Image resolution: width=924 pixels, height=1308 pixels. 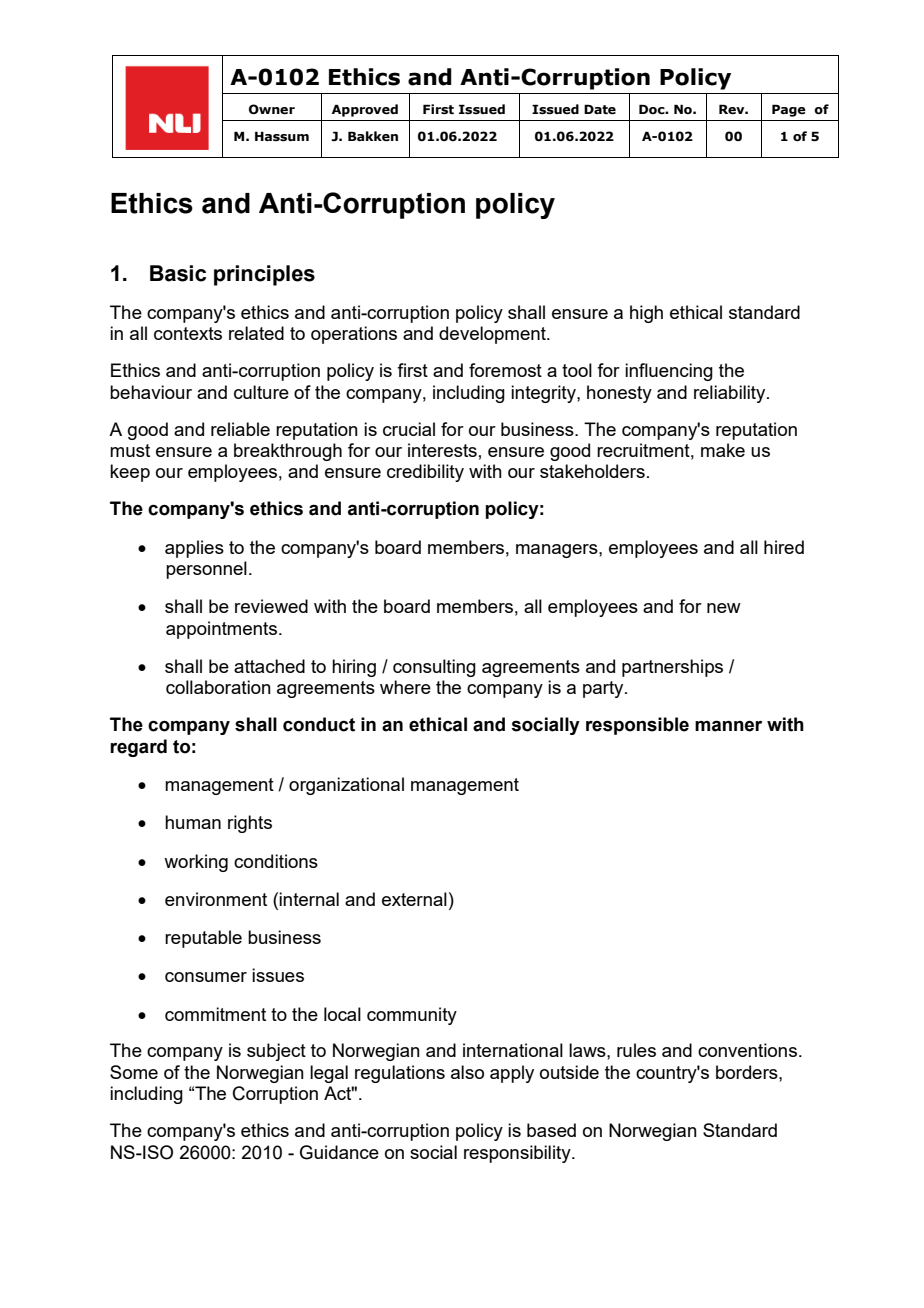 What do you see at coordinates (134, 1072) in the screenshot?
I see `Some` at bounding box center [134, 1072].
